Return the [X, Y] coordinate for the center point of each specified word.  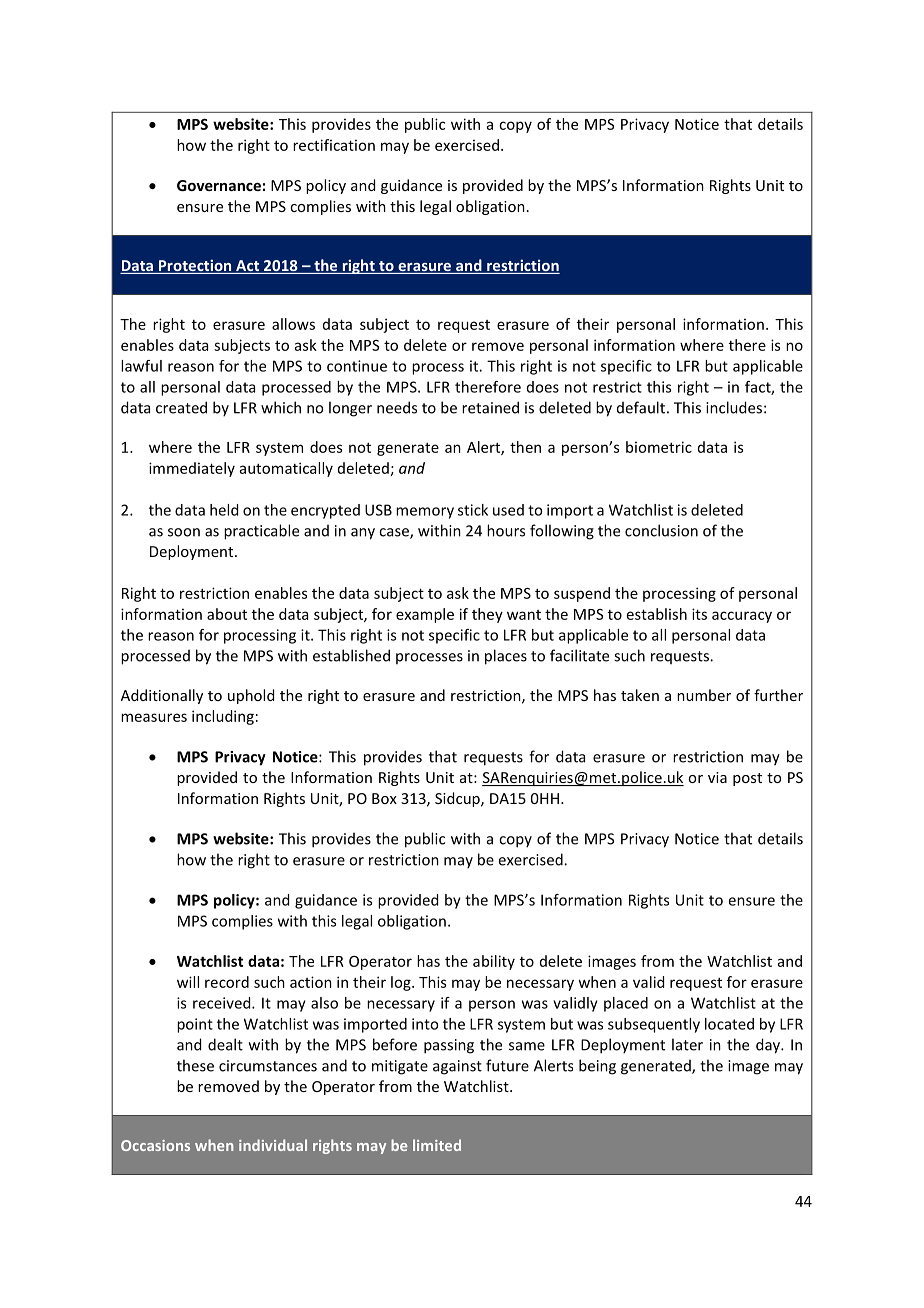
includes [734, 407]
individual [273, 1145]
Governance [219, 185]
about [227, 614]
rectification [334, 145]
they [487, 615]
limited [437, 1145]
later [687, 1044]
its [699, 614]
